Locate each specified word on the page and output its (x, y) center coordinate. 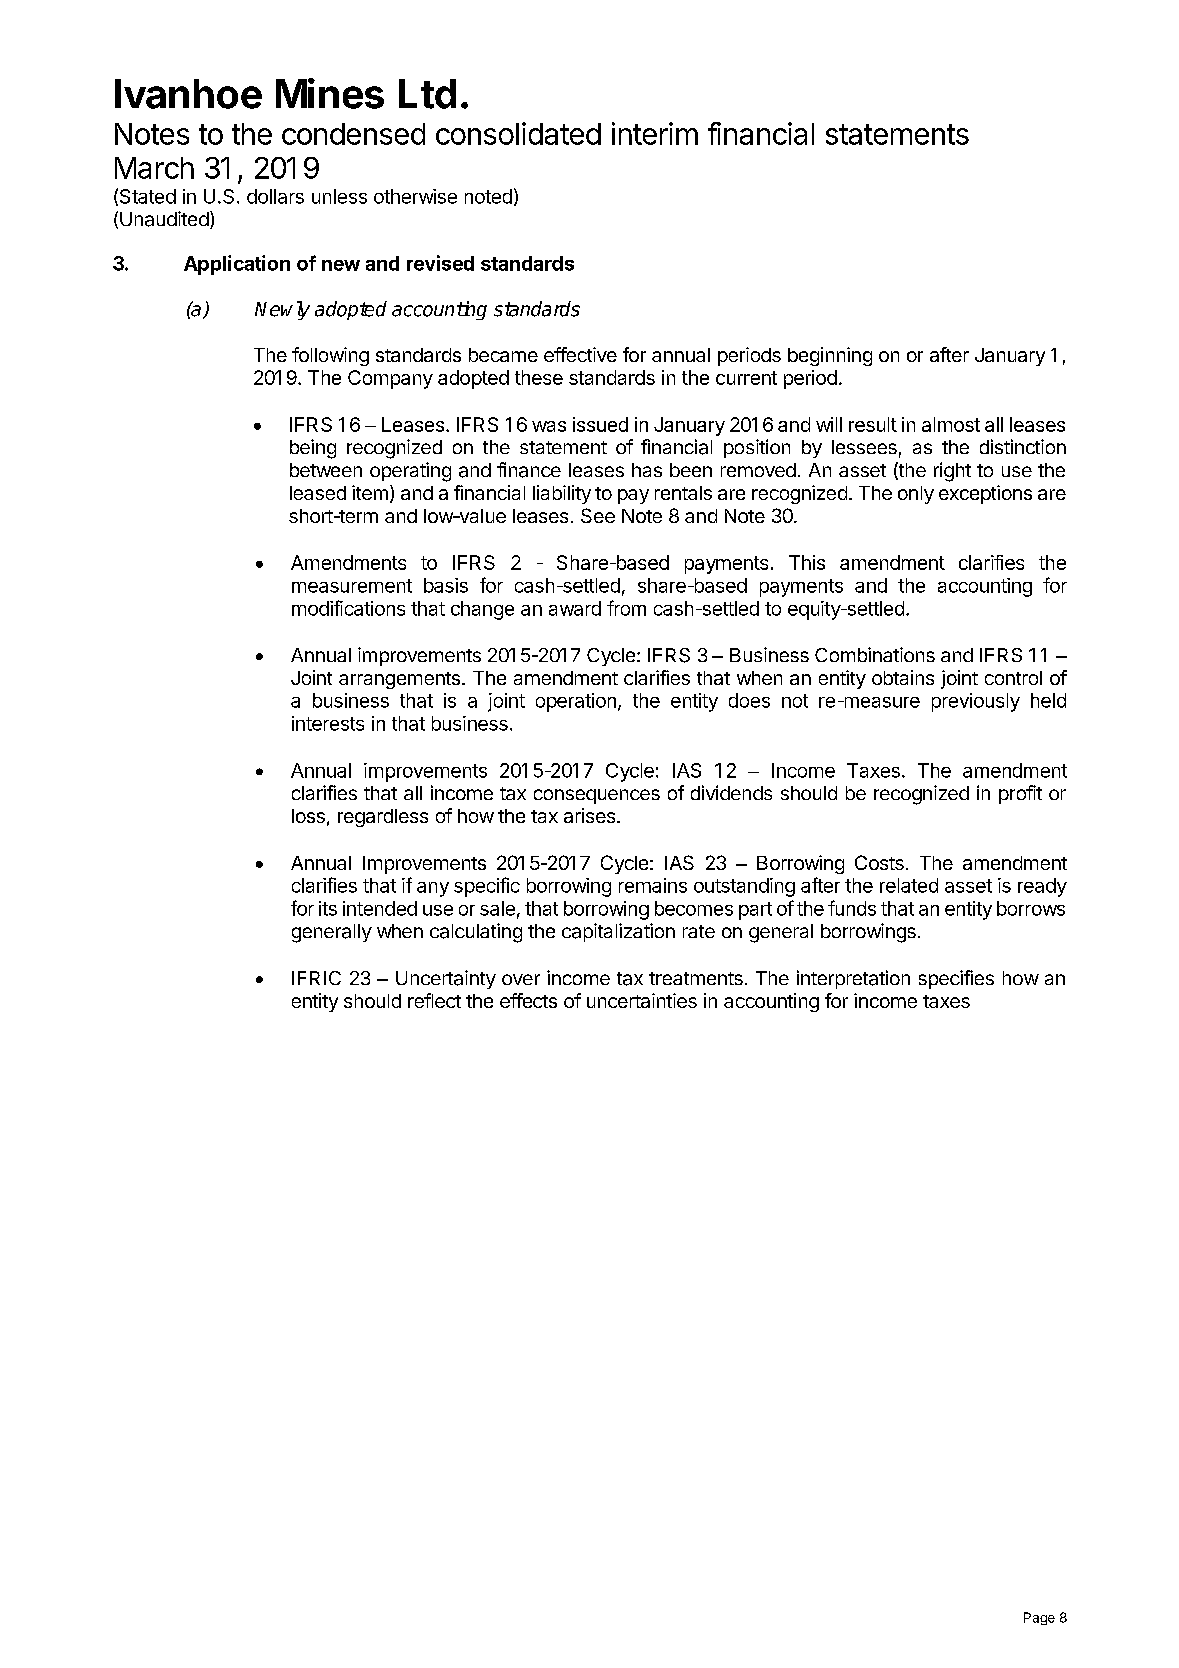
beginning (830, 356)
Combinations (875, 654)
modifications (348, 608)
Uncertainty (446, 979)
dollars (275, 196)
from (626, 608)
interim (655, 133)
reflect (434, 1000)
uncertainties (642, 1000)
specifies (956, 979)
